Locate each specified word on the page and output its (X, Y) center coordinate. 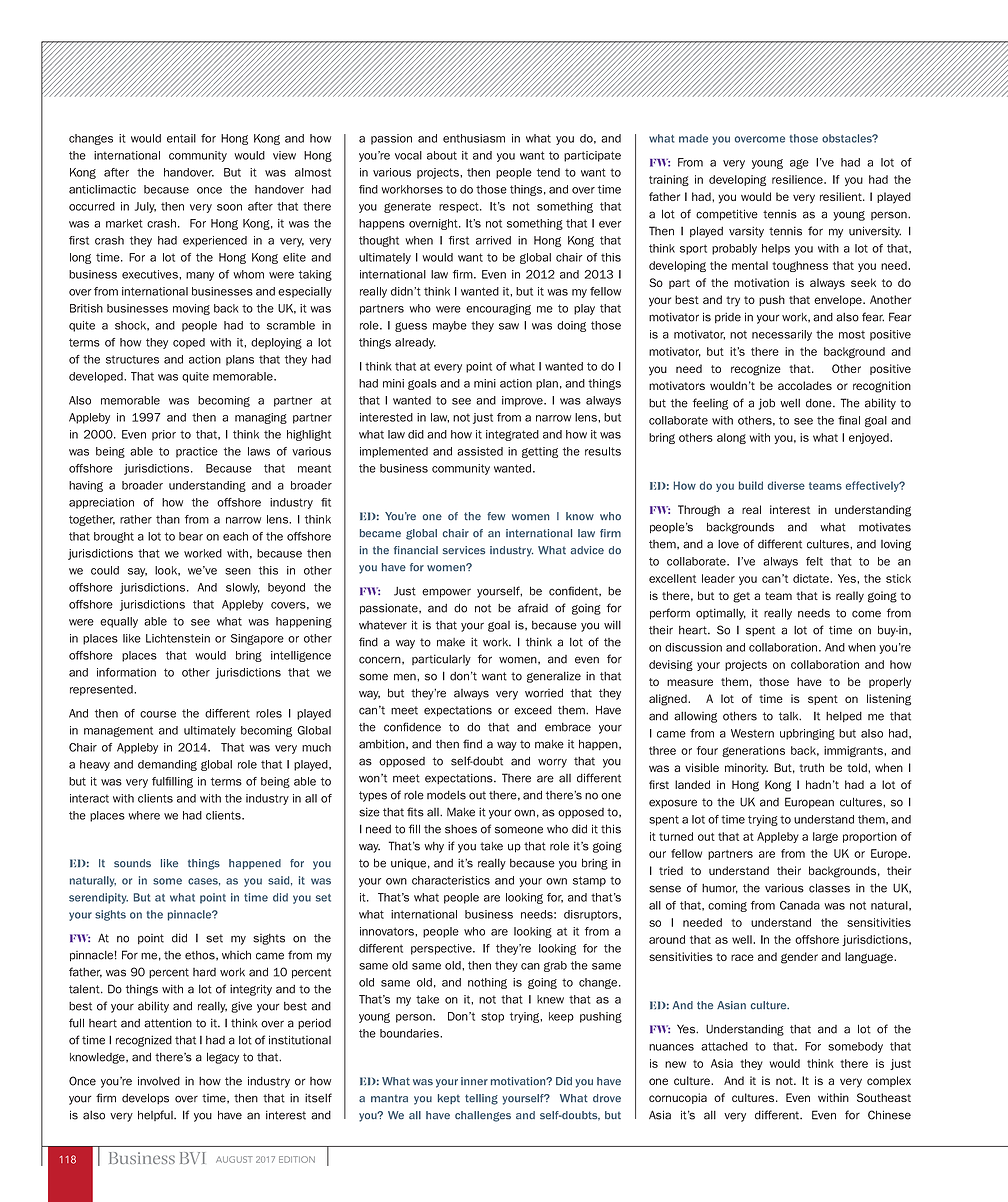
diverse (786, 485)
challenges (483, 1116)
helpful (156, 1115)
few (496, 516)
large (825, 837)
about (442, 155)
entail (181, 138)
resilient (842, 196)
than (168, 519)
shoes (461, 829)
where (144, 815)
